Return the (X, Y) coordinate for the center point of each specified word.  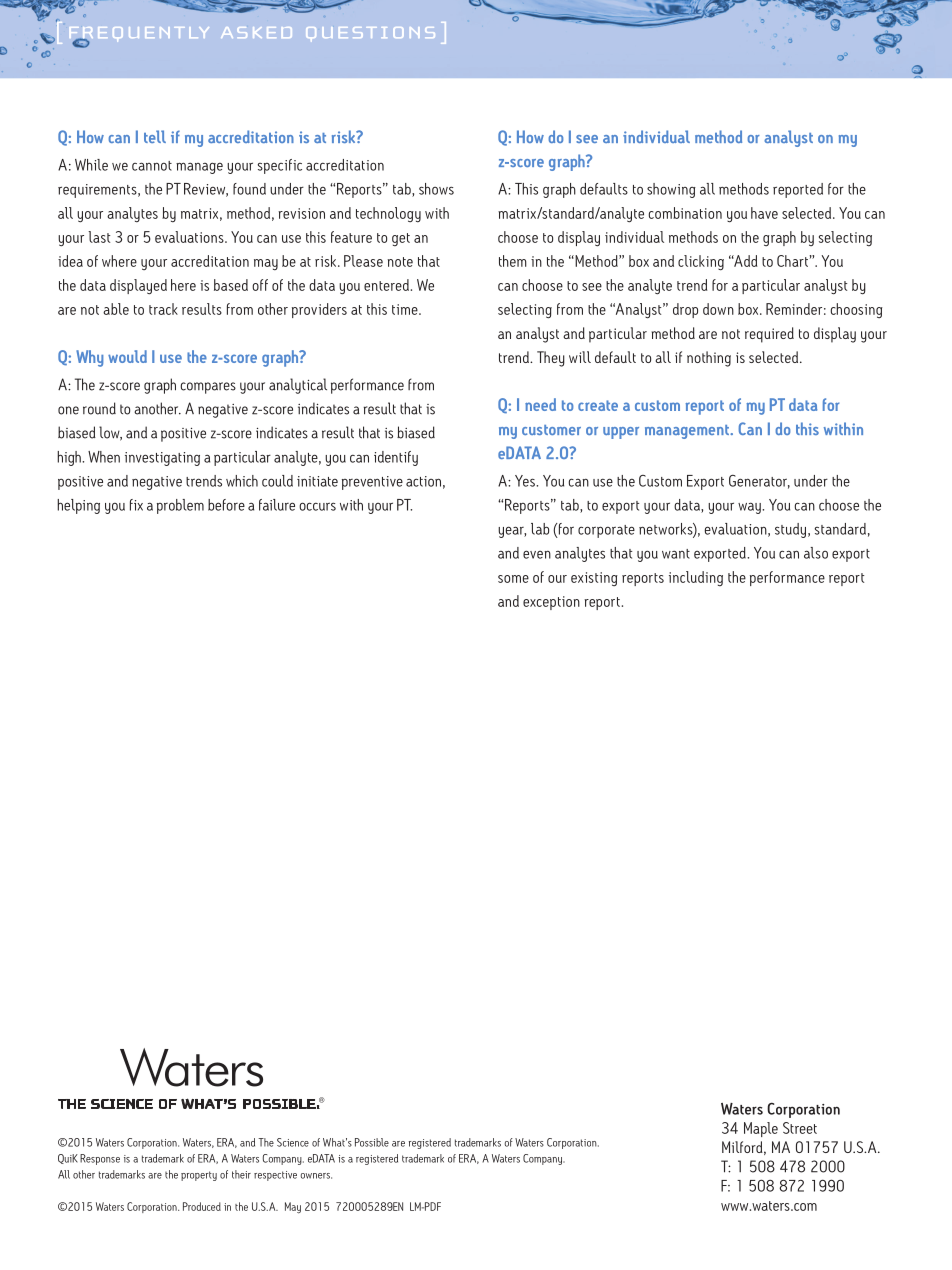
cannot (152, 166)
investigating (162, 459)
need (540, 404)
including (696, 578)
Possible (372, 1142)
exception (551, 603)
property (199, 1176)
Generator (759, 482)
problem (180, 506)
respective (275, 1176)
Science (293, 1142)
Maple (761, 1129)
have (764, 213)
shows (436, 189)
